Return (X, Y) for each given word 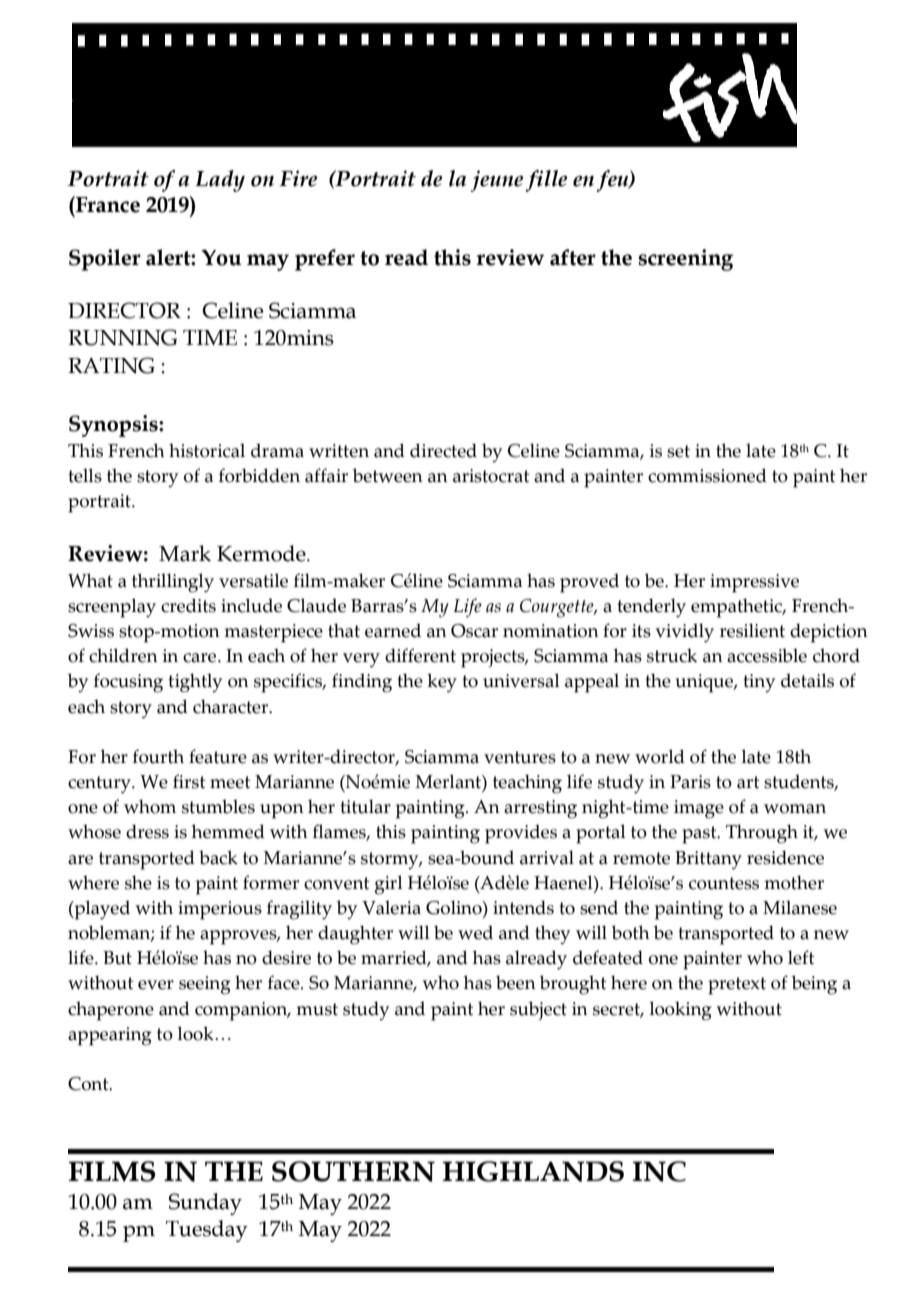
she (138, 882)
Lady (220, 181)
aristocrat (491, 476)
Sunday (205, 1204)
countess (724, 883)
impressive (754, 583)
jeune (497, 181)
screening (686, 260)
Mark (185, 553)
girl (389, 885)
